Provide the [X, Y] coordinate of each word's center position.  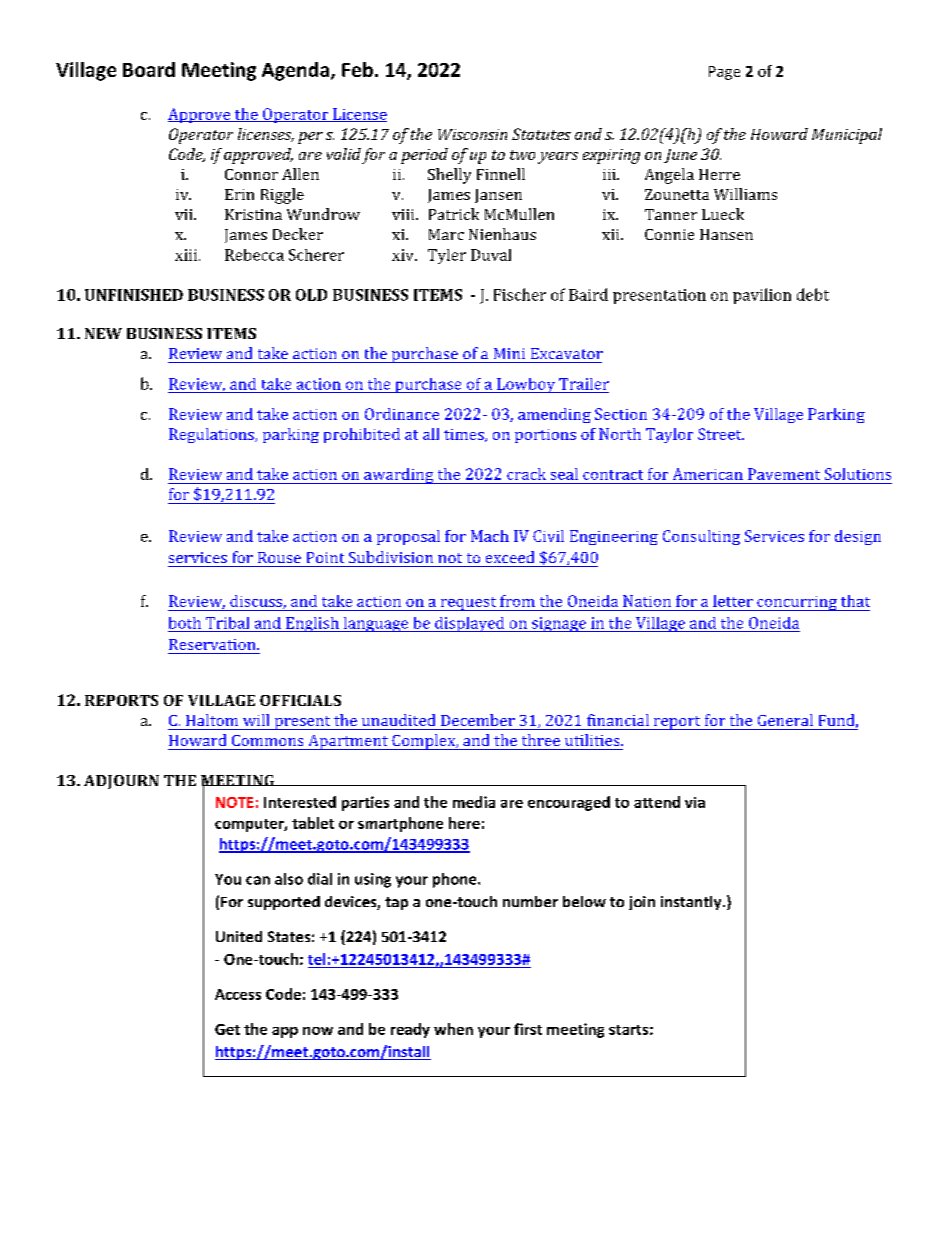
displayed [470, 624]
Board [149, 69]
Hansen [726, 234]
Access [238, 994]
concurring [797, 603]
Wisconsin [472, 134]
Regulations [212, 435]
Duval [491, 255]
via [695, 802]
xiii [187, 255]
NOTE [235, 802]
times [465, 435]
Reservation [213, 644]
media [474, 802]
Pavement [784, 474]
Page [724, 73]
